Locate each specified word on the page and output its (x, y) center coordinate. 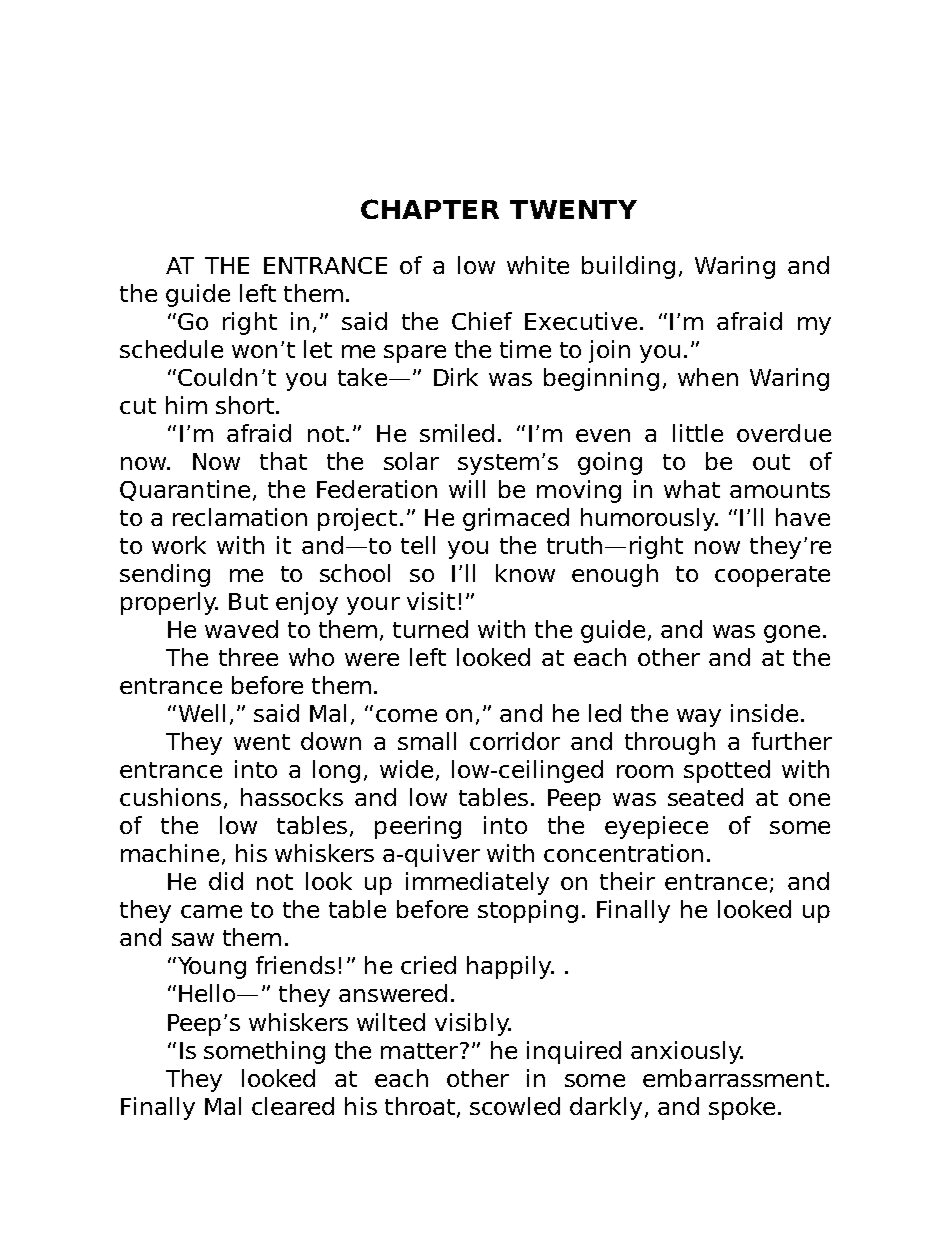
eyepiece (656, 827)
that (283, 461)
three (248, 657)
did (226, 881)
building (628, 267)
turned (430, 629)
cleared (293, 1106)
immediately (477, 883)
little (698, 433)
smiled (457, 433)
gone (792, 634)
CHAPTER (430, 209)
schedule (171, 349)
